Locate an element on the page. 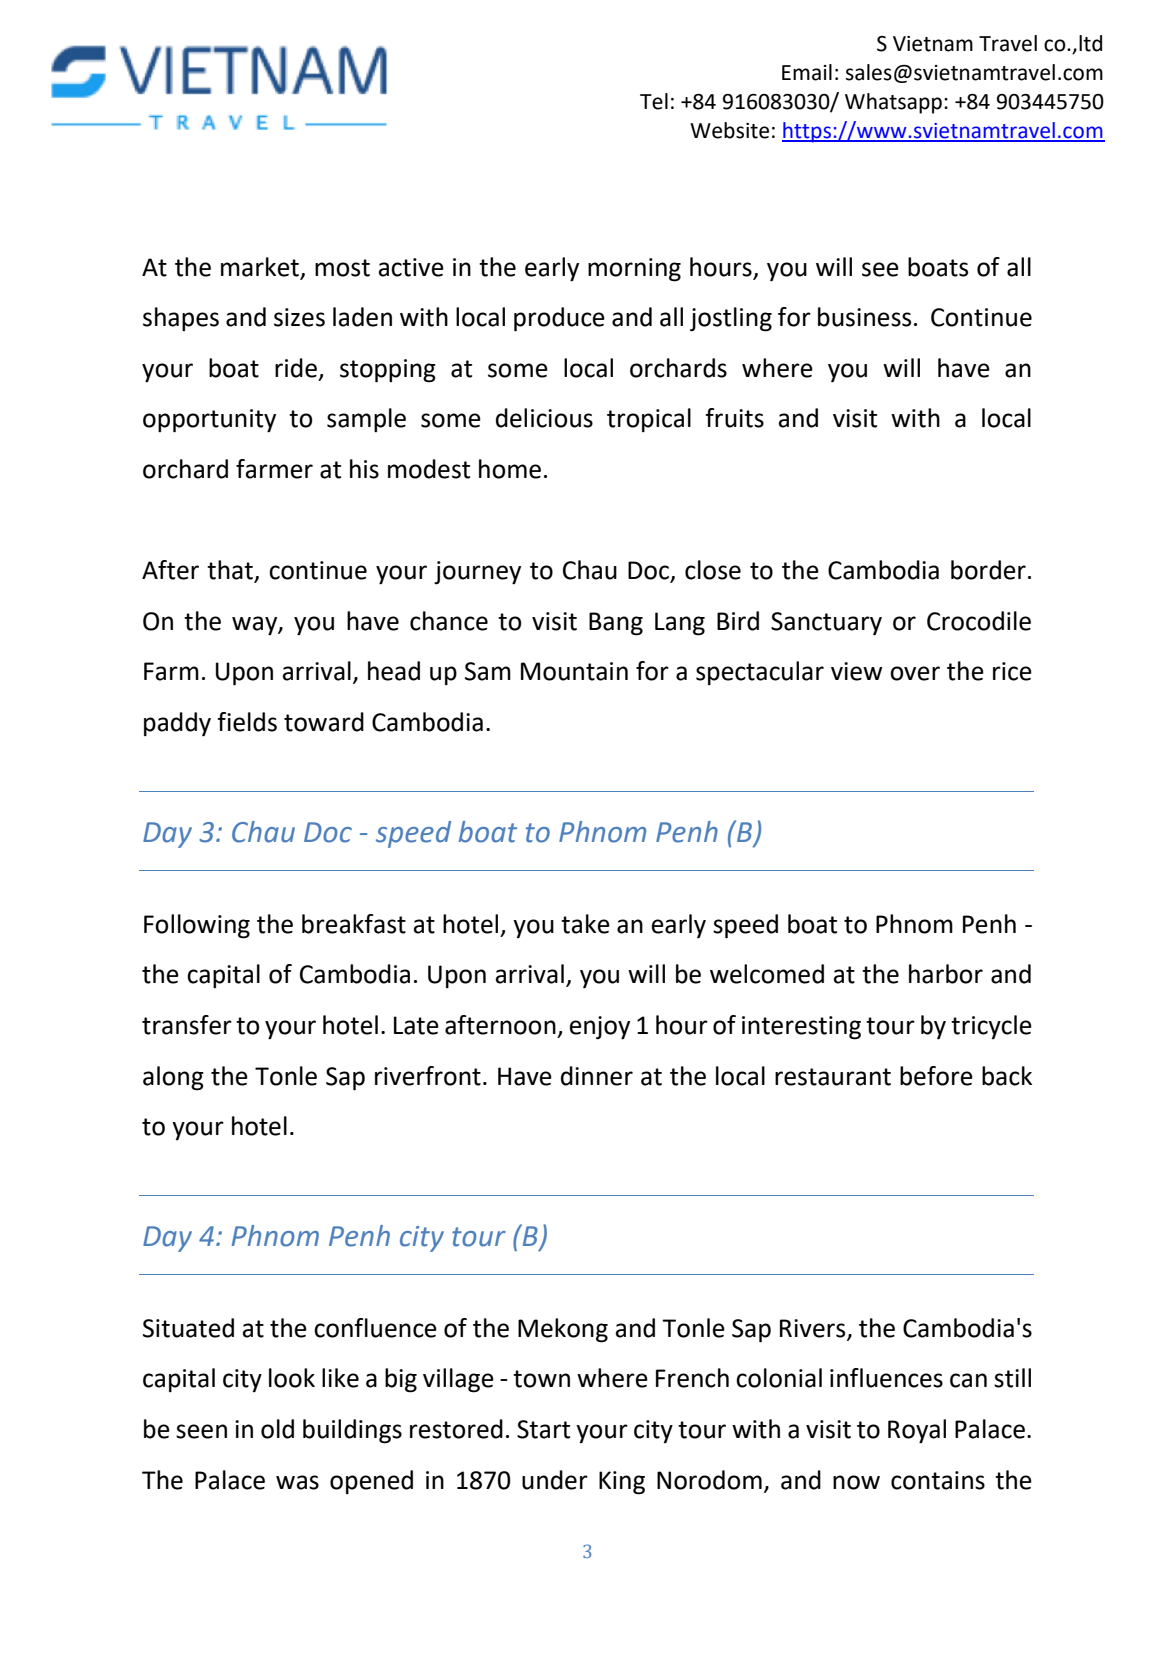 The width and height of the document is (1175, 1660). Royal is located at coordinates (917, 1431).
